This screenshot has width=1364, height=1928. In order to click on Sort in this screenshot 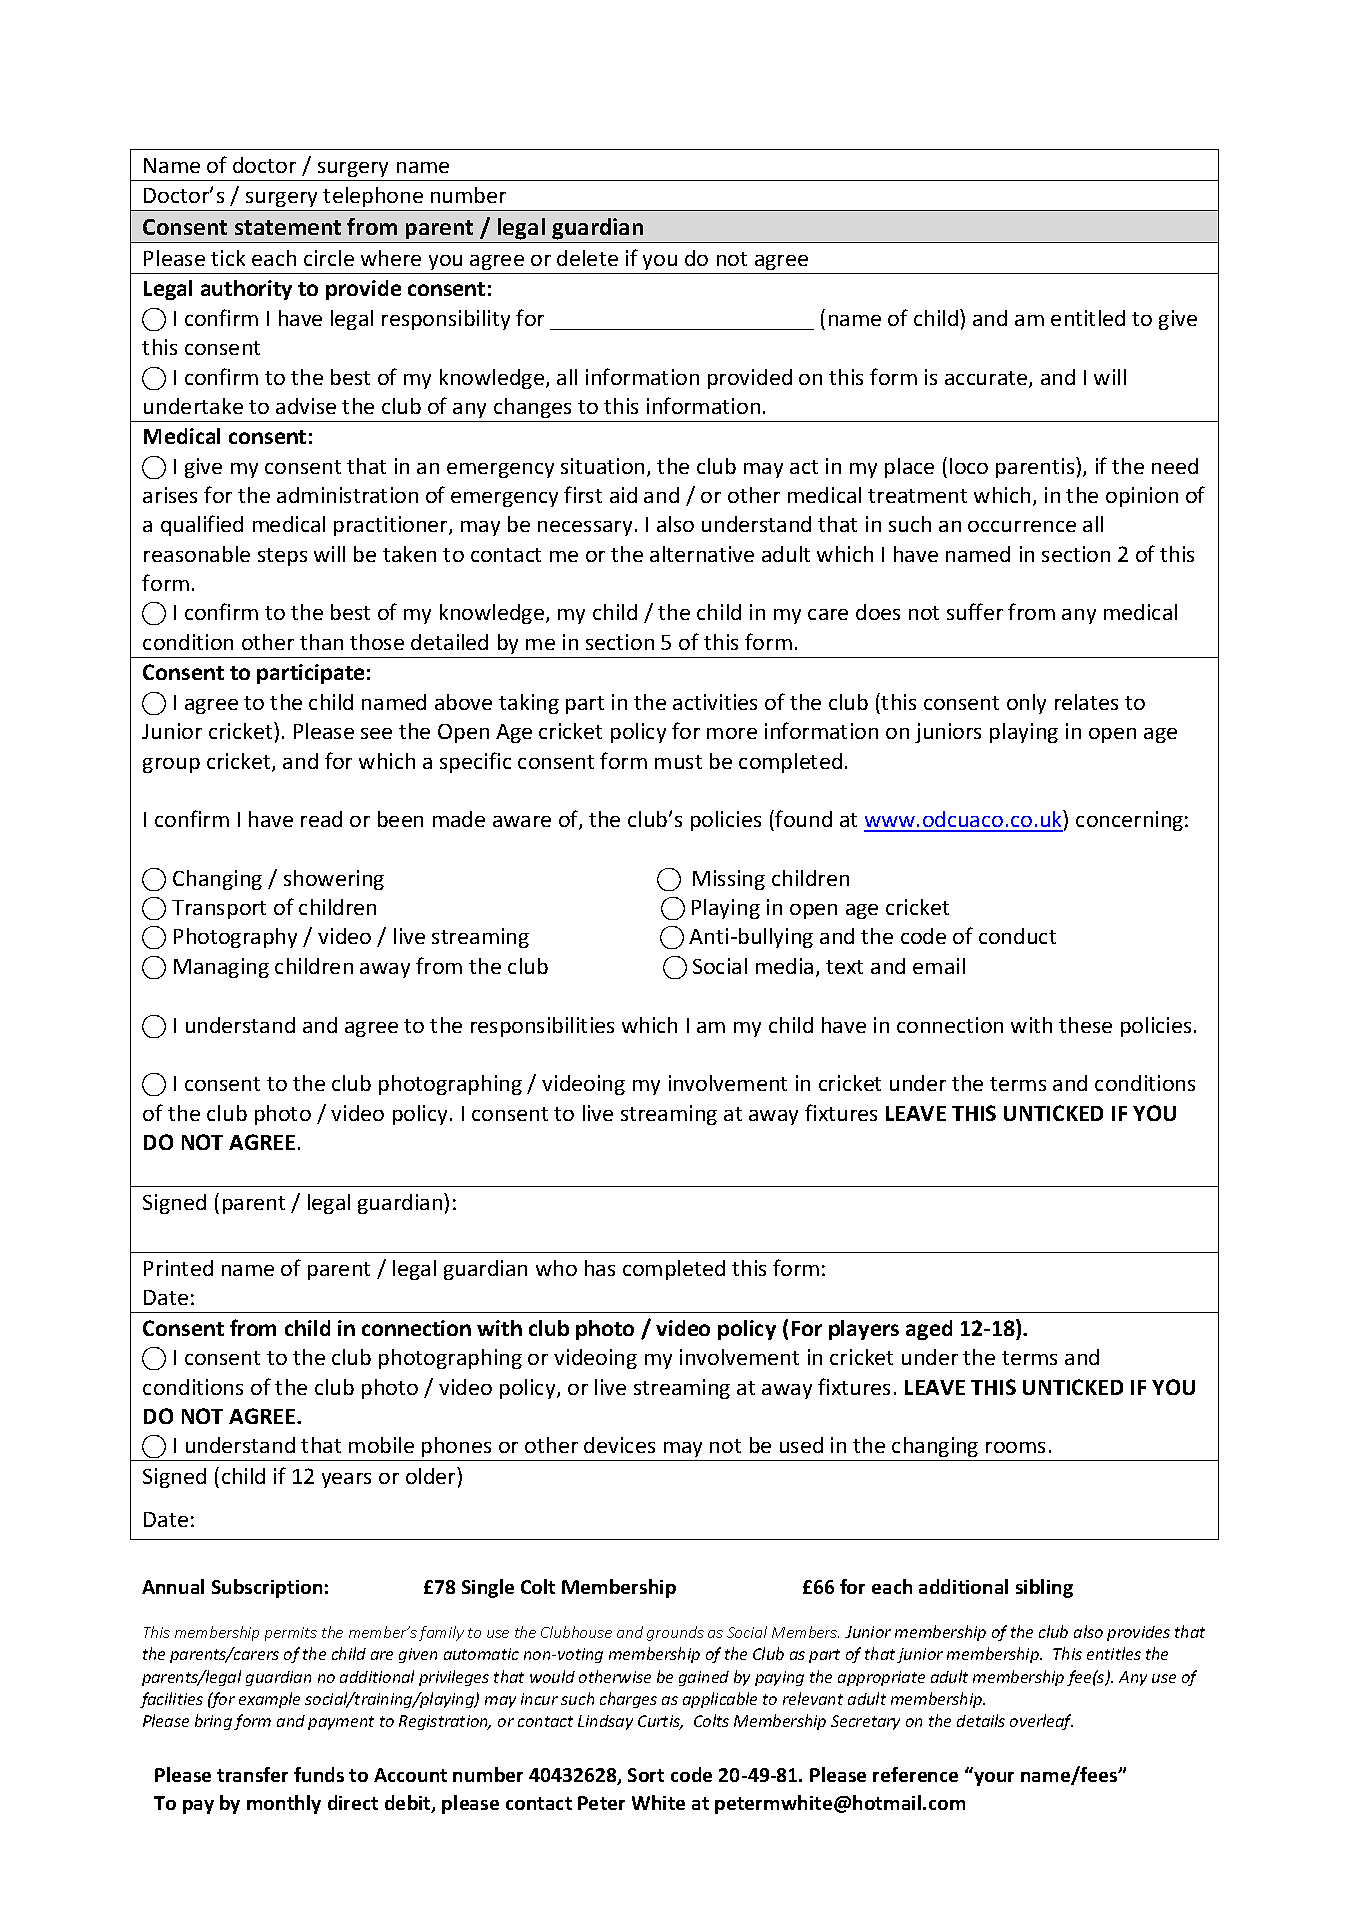, I will do `click(646, 1775)`.
